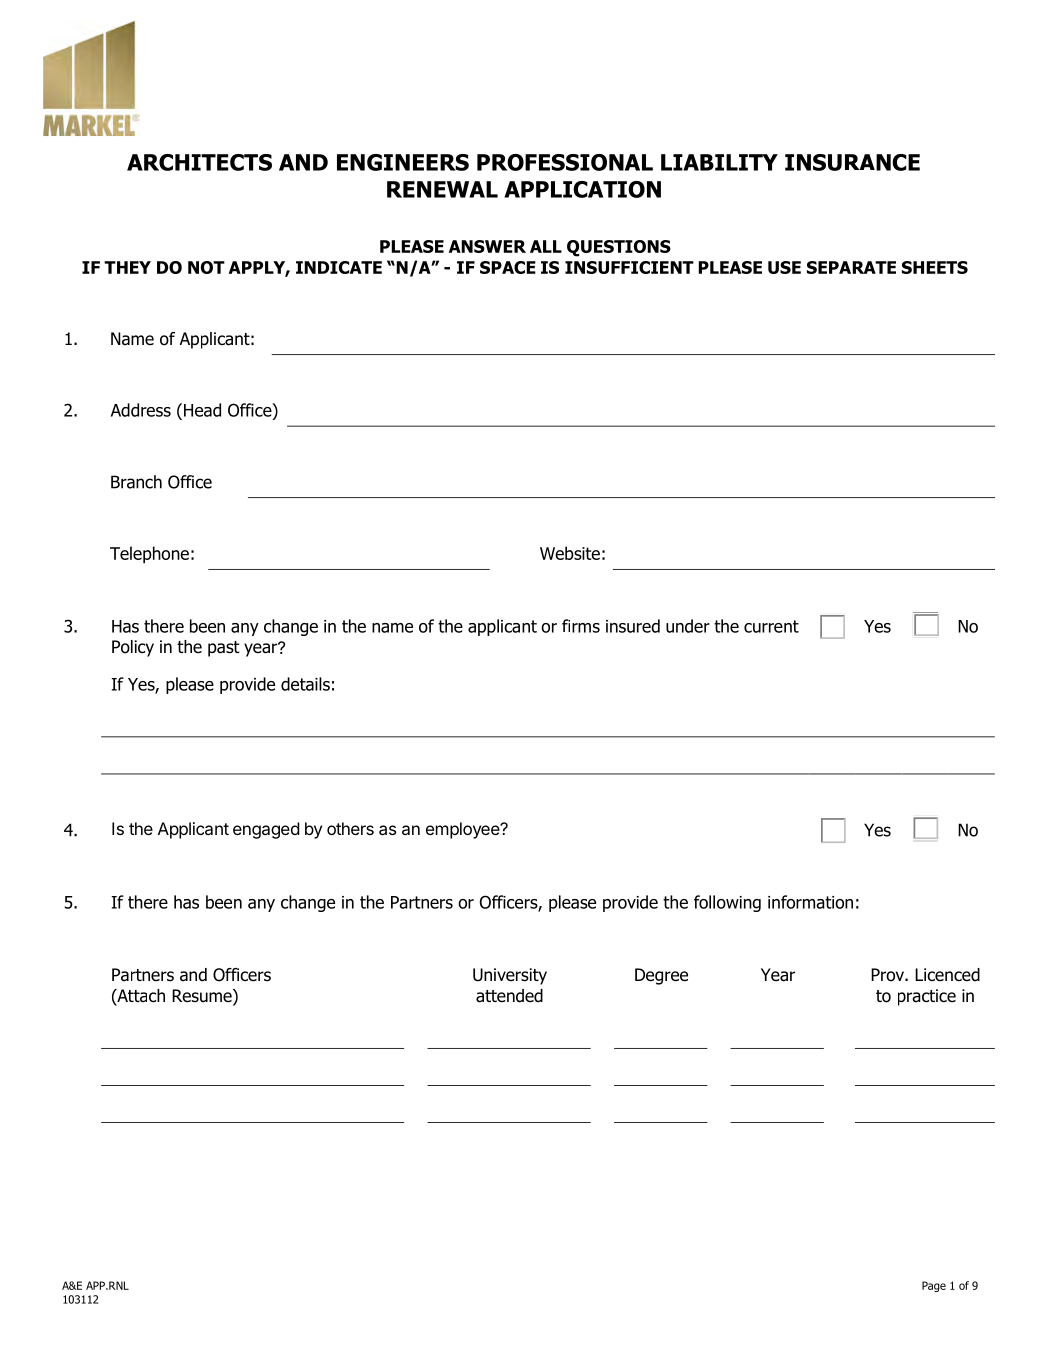 This screenshot has width=1057, height=1368. What do you see at coordinates (934, 1286) in the screenshot?
I see `Page` at bounding box center [934, 1286].
